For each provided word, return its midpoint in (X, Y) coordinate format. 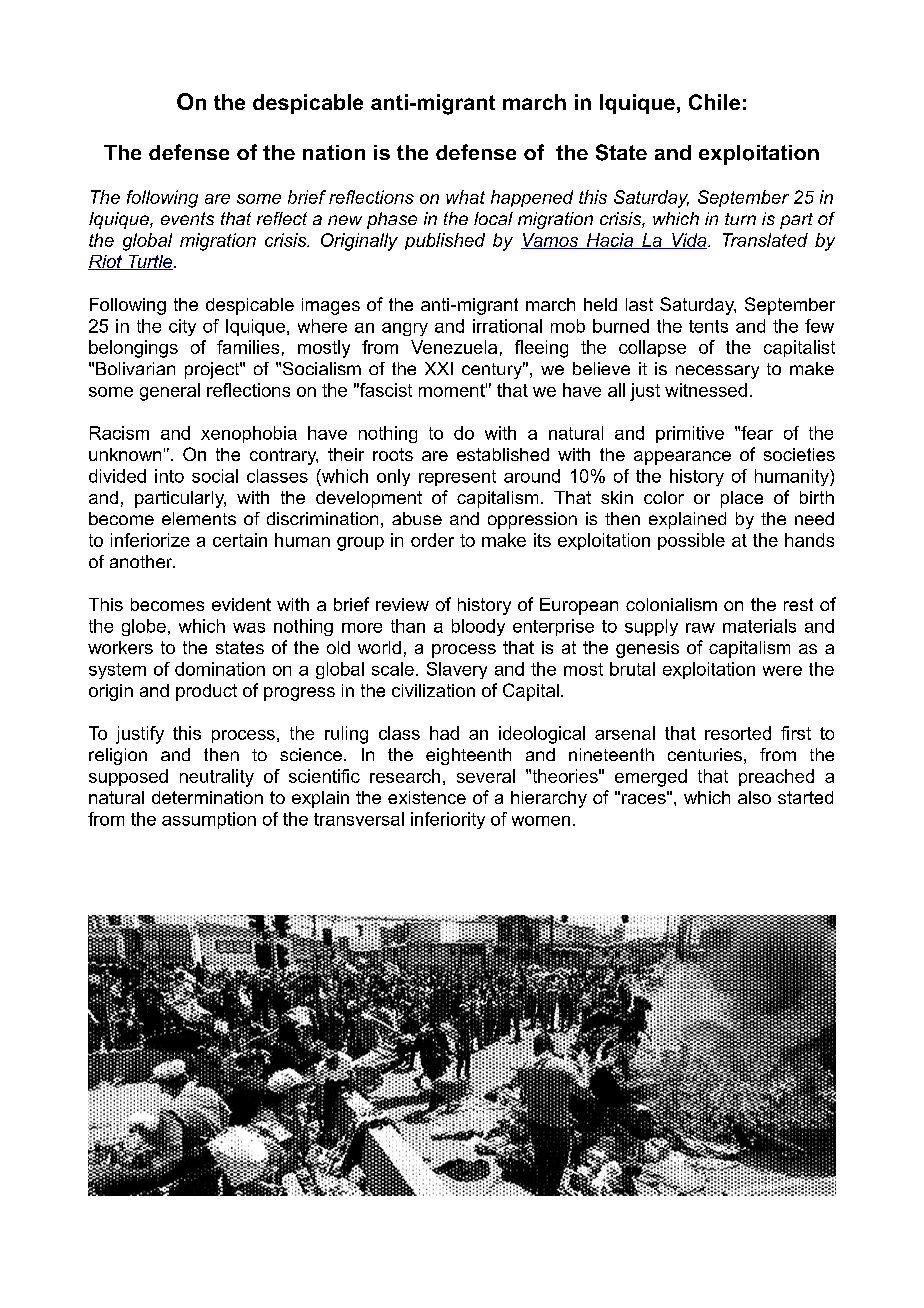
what (465, 197)
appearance (682, 458)
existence (427, 797)
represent (457, 478)
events (187, 218)
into (169, 476)
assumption (209, 820)
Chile (714, 102)
